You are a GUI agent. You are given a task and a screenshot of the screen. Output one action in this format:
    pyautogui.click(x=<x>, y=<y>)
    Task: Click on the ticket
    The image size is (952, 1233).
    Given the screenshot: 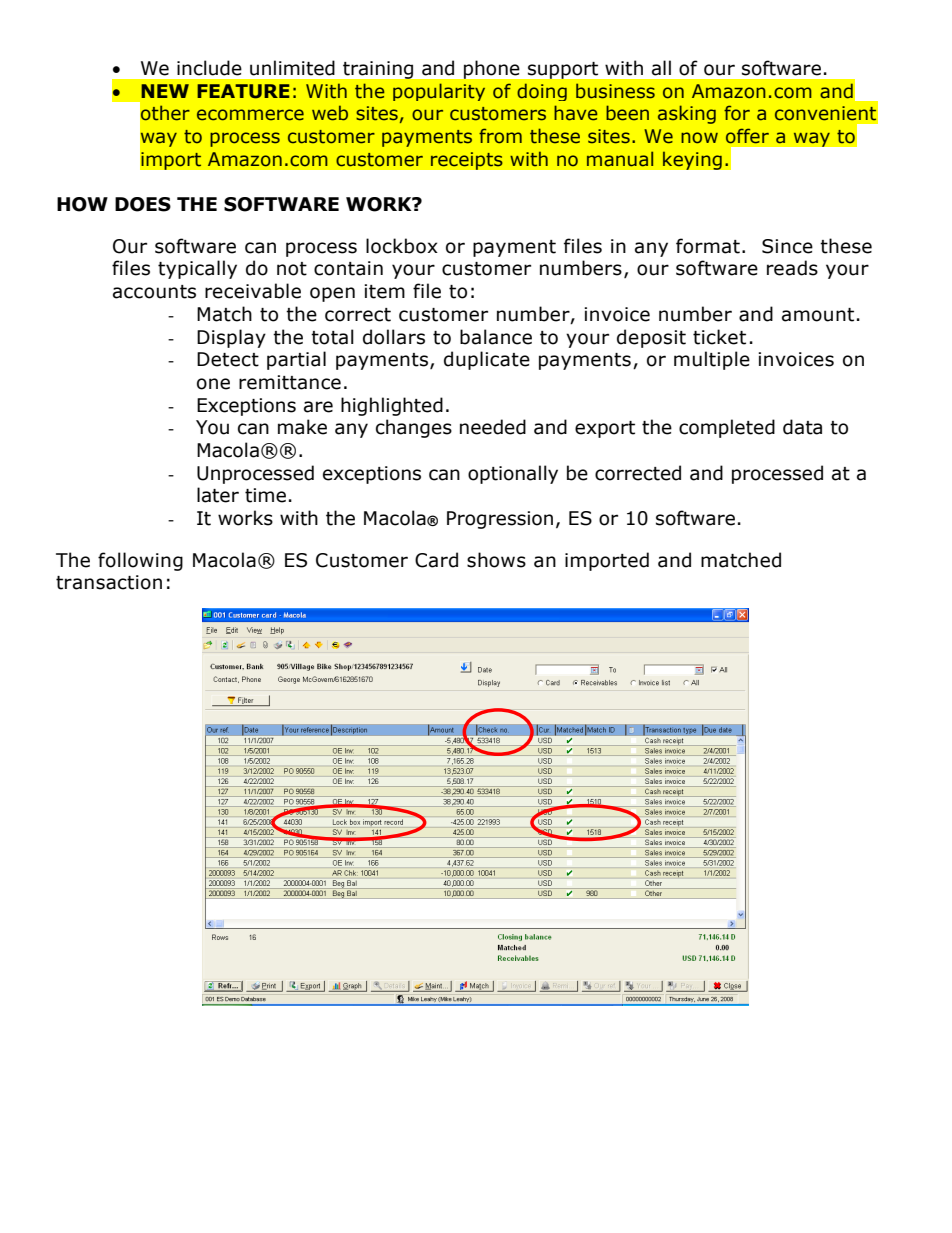 What is the action you would take?
    pyautogui.click(x=719, y=337)
